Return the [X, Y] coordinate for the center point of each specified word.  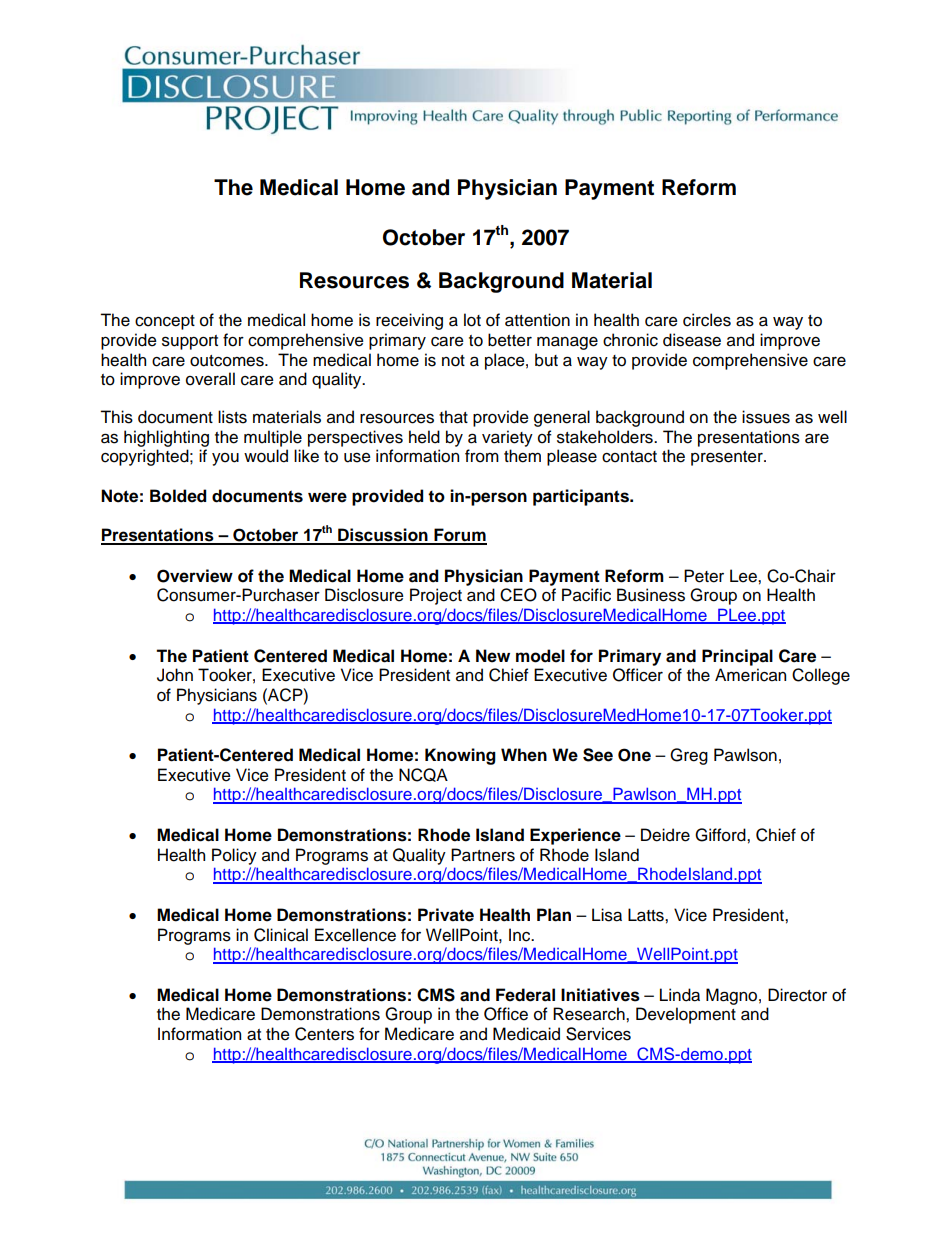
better [510, 340]
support [190, 342]
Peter [704, 576]
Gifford [721, 835]
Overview [195, 576]
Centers [324, 1034]
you [225, 459]
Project [436, 596]
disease [692, 340]
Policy [234, 856]
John [175, 675]
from [482, 456]
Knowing [460, 756]
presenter [728, 458]
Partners [483, 855]
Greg [689, 756]
